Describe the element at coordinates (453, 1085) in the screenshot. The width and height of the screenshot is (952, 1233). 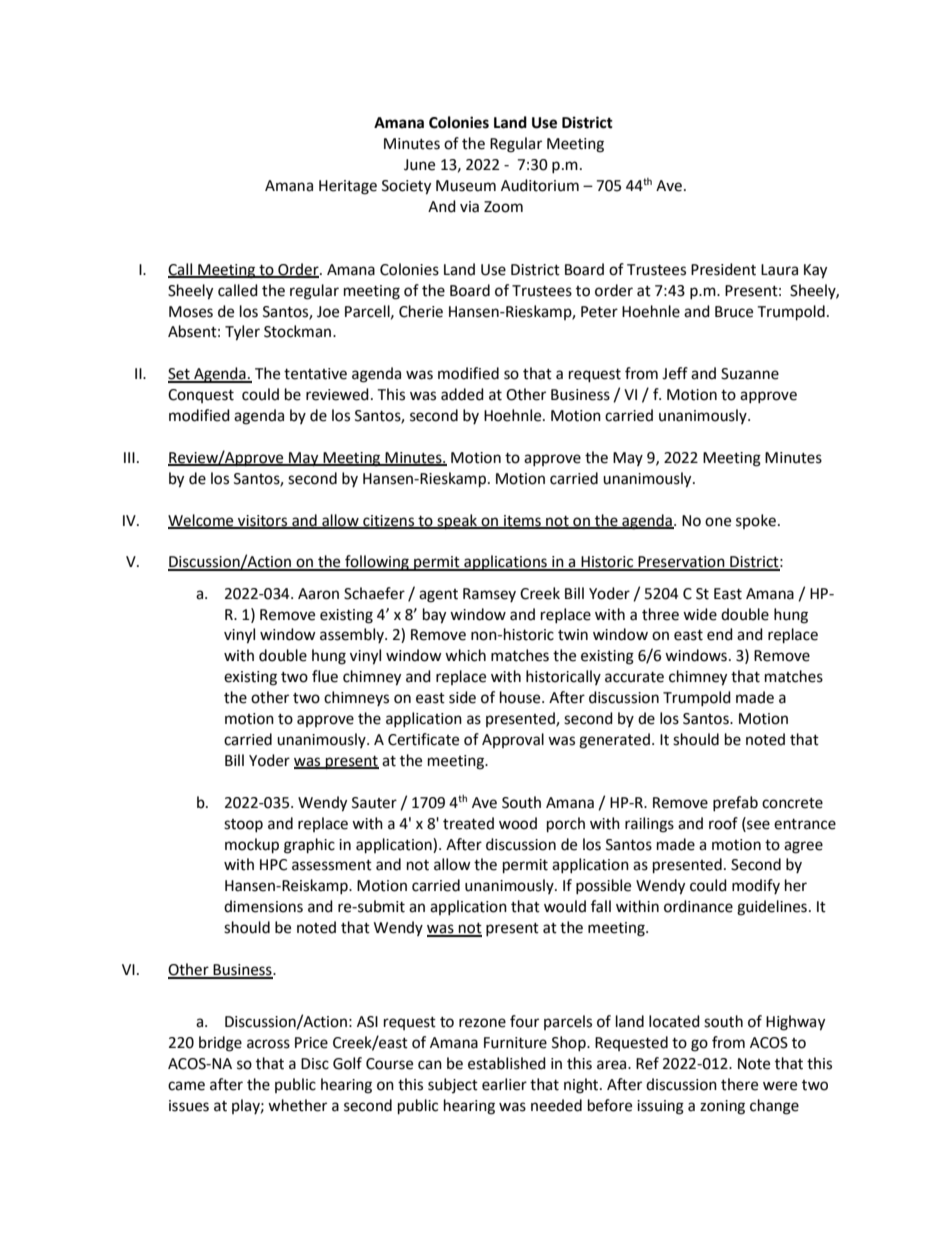
I see `subject` at that location.
